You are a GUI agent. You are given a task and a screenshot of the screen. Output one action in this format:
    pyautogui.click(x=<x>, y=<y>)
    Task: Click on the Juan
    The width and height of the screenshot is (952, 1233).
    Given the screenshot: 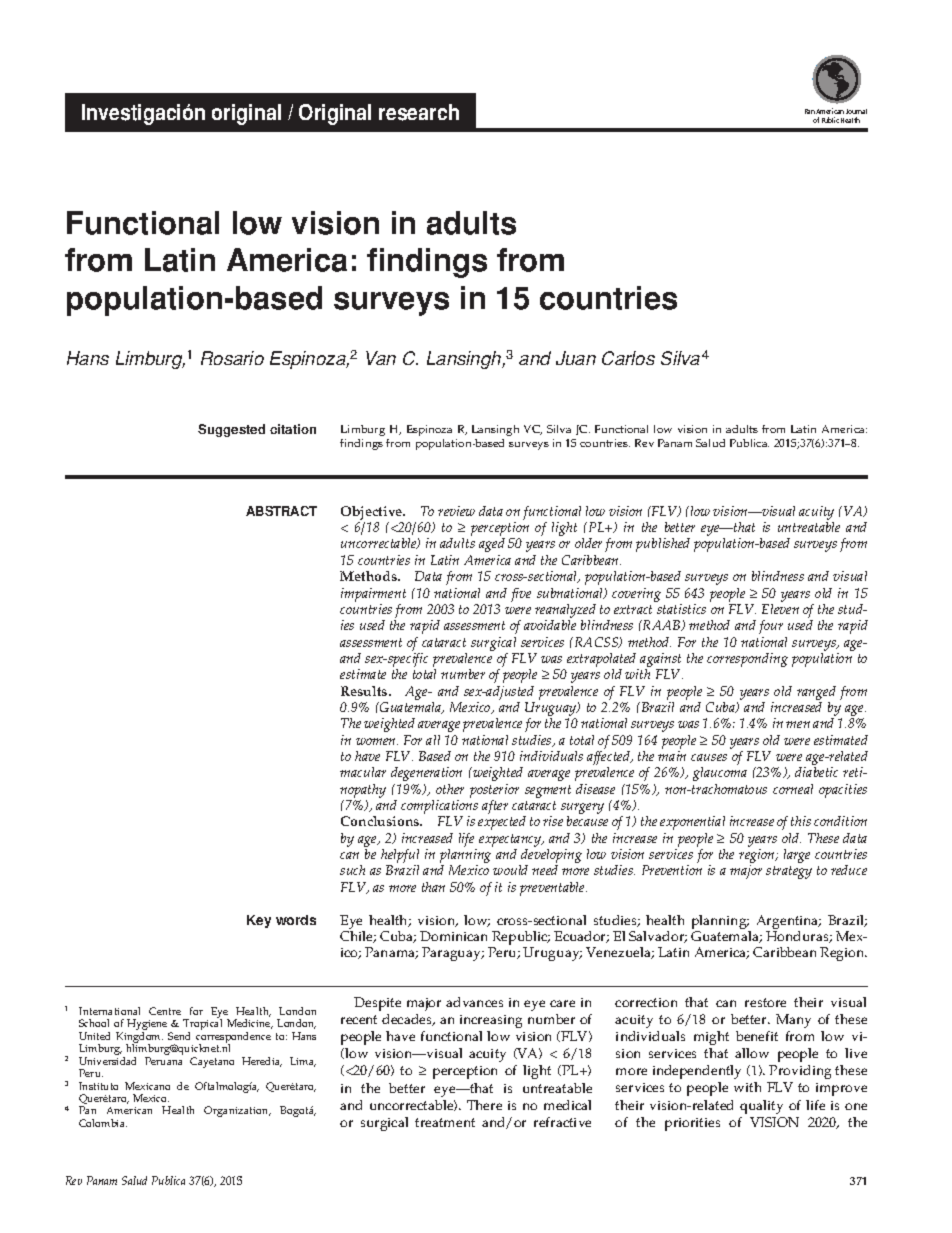 What is the action you would take?
    pyautogui.click(x=576, y=358)
